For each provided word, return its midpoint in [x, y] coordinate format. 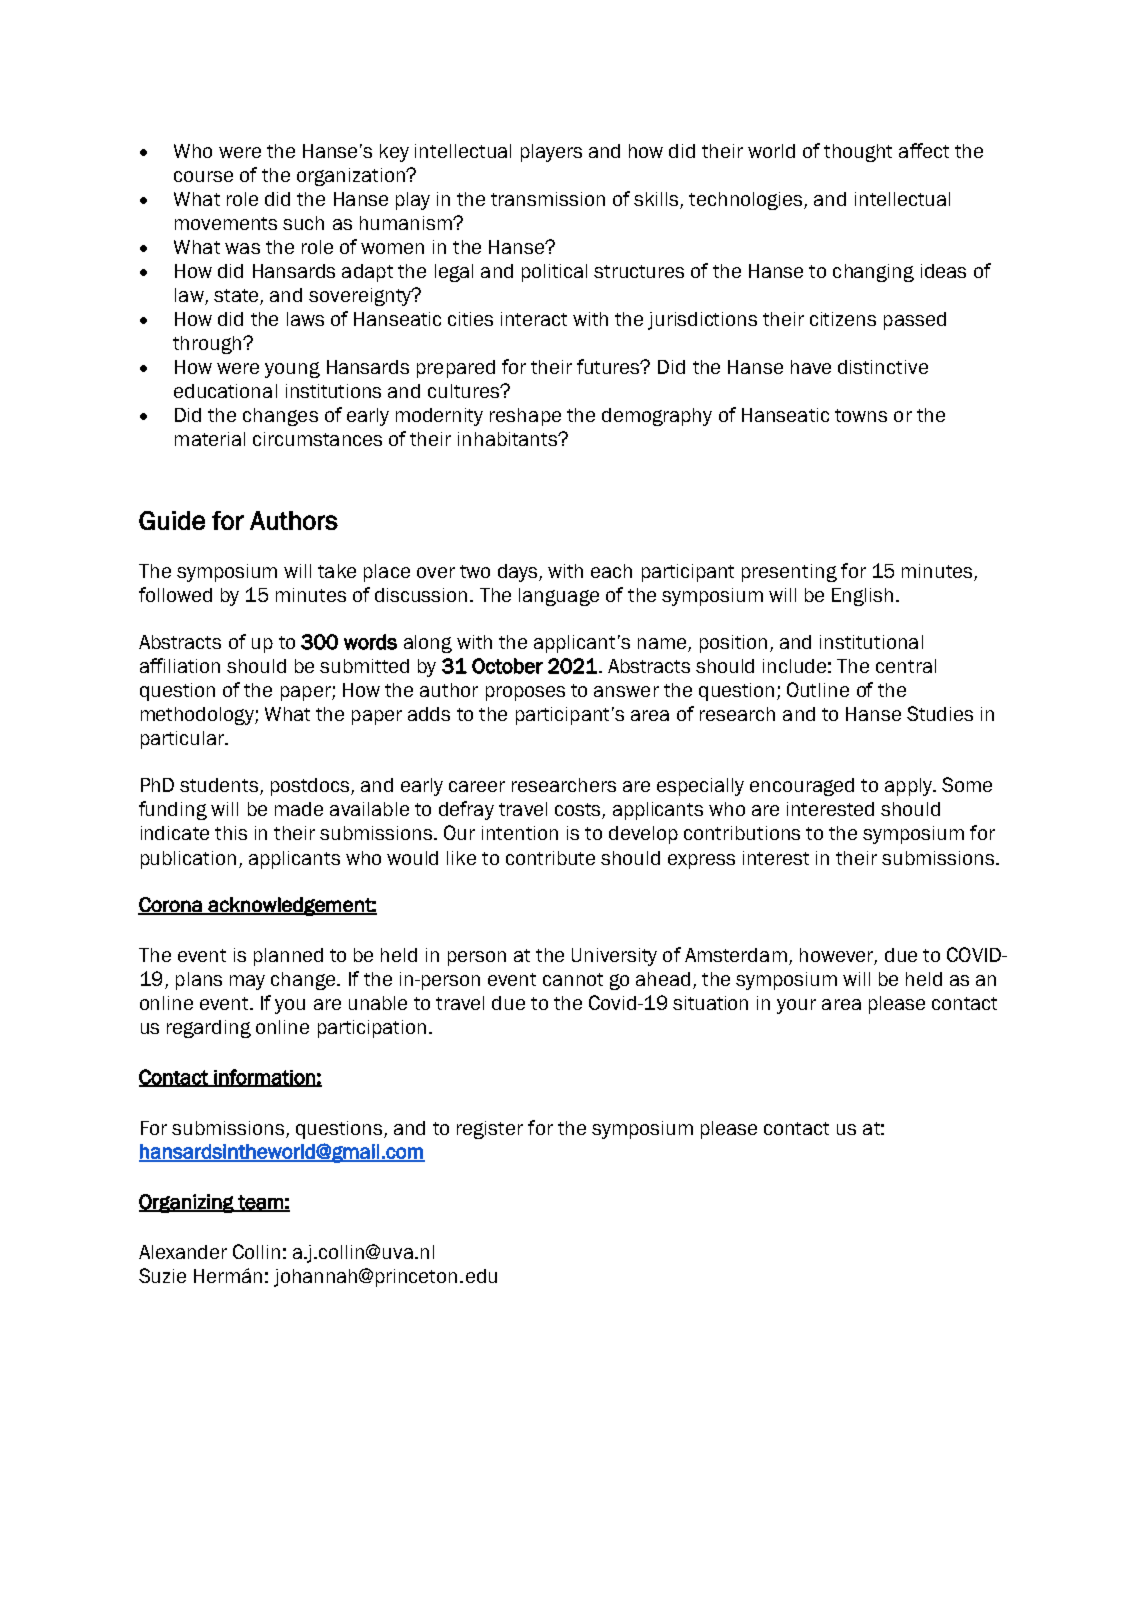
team [260, 1203]
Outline [818, 689]
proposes [525, 693]
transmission [548, 199]
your [796, 1006]
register [490, 1130]
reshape [525, 417]
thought [858, 153]
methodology [198, 716]
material [210, 439]
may [247, 982]
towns [861, 415]
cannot [573, 979]
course [203, 176]
